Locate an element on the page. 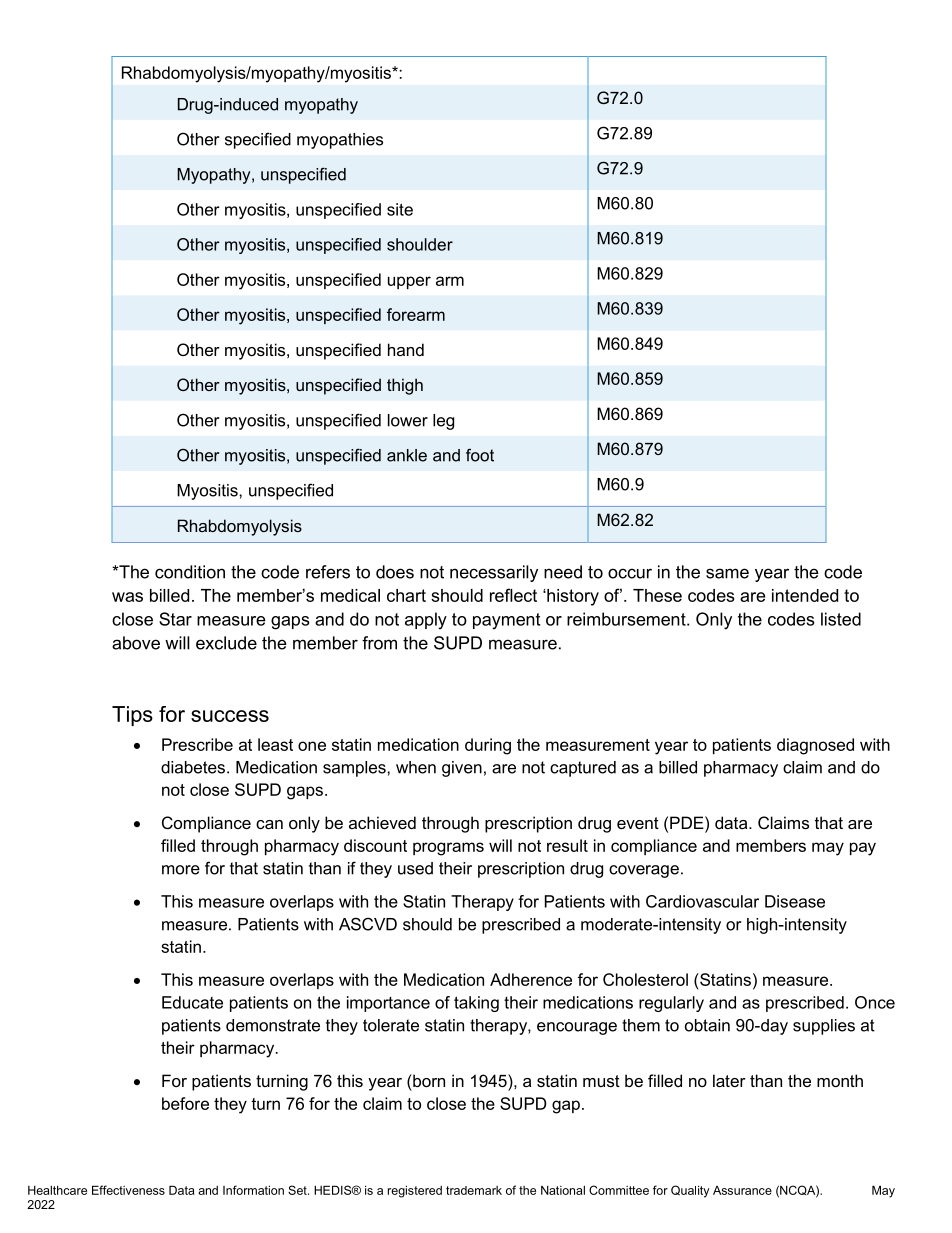  more is located at coordinates (181, 870).
